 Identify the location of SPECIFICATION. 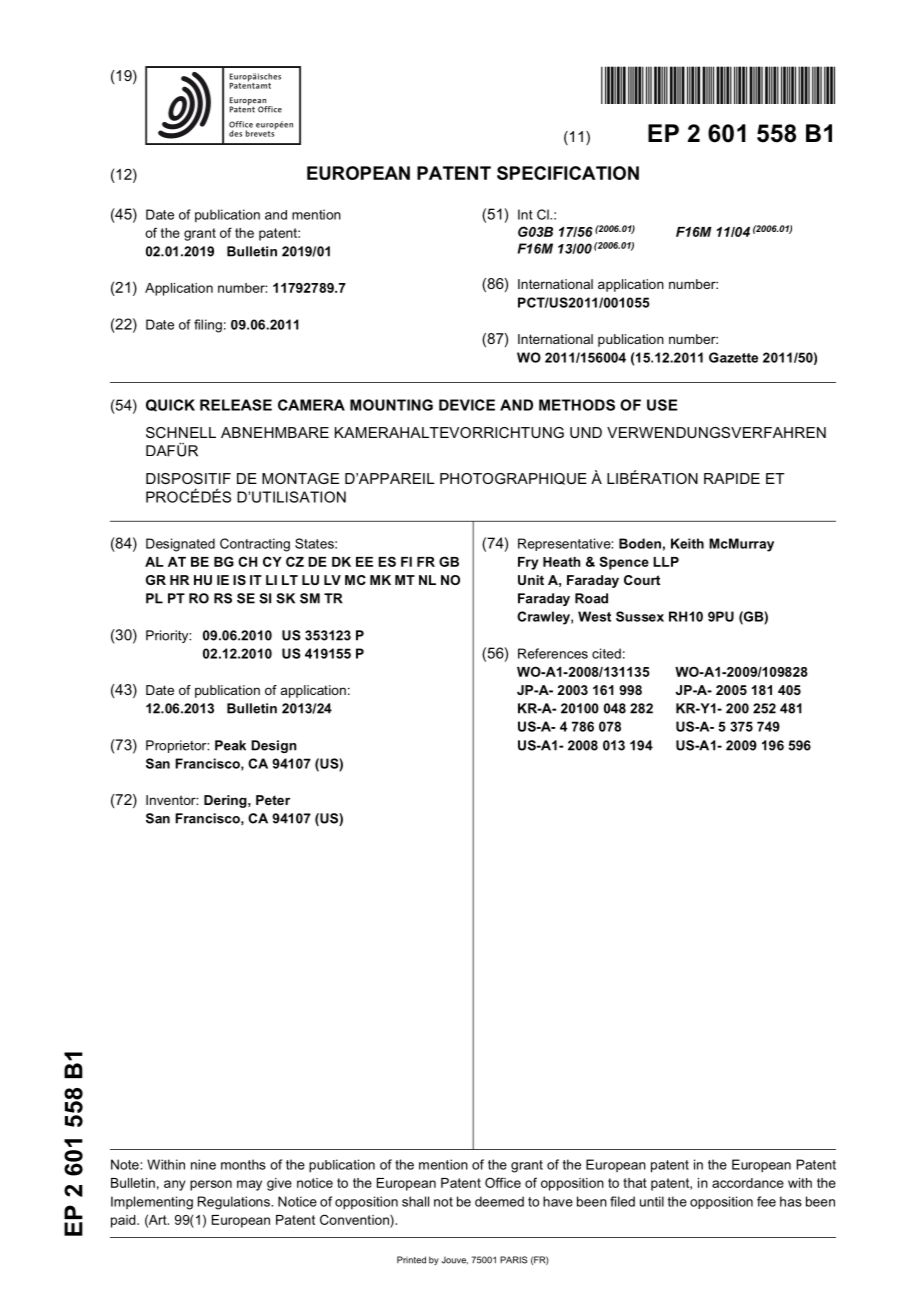
(568, 173).
